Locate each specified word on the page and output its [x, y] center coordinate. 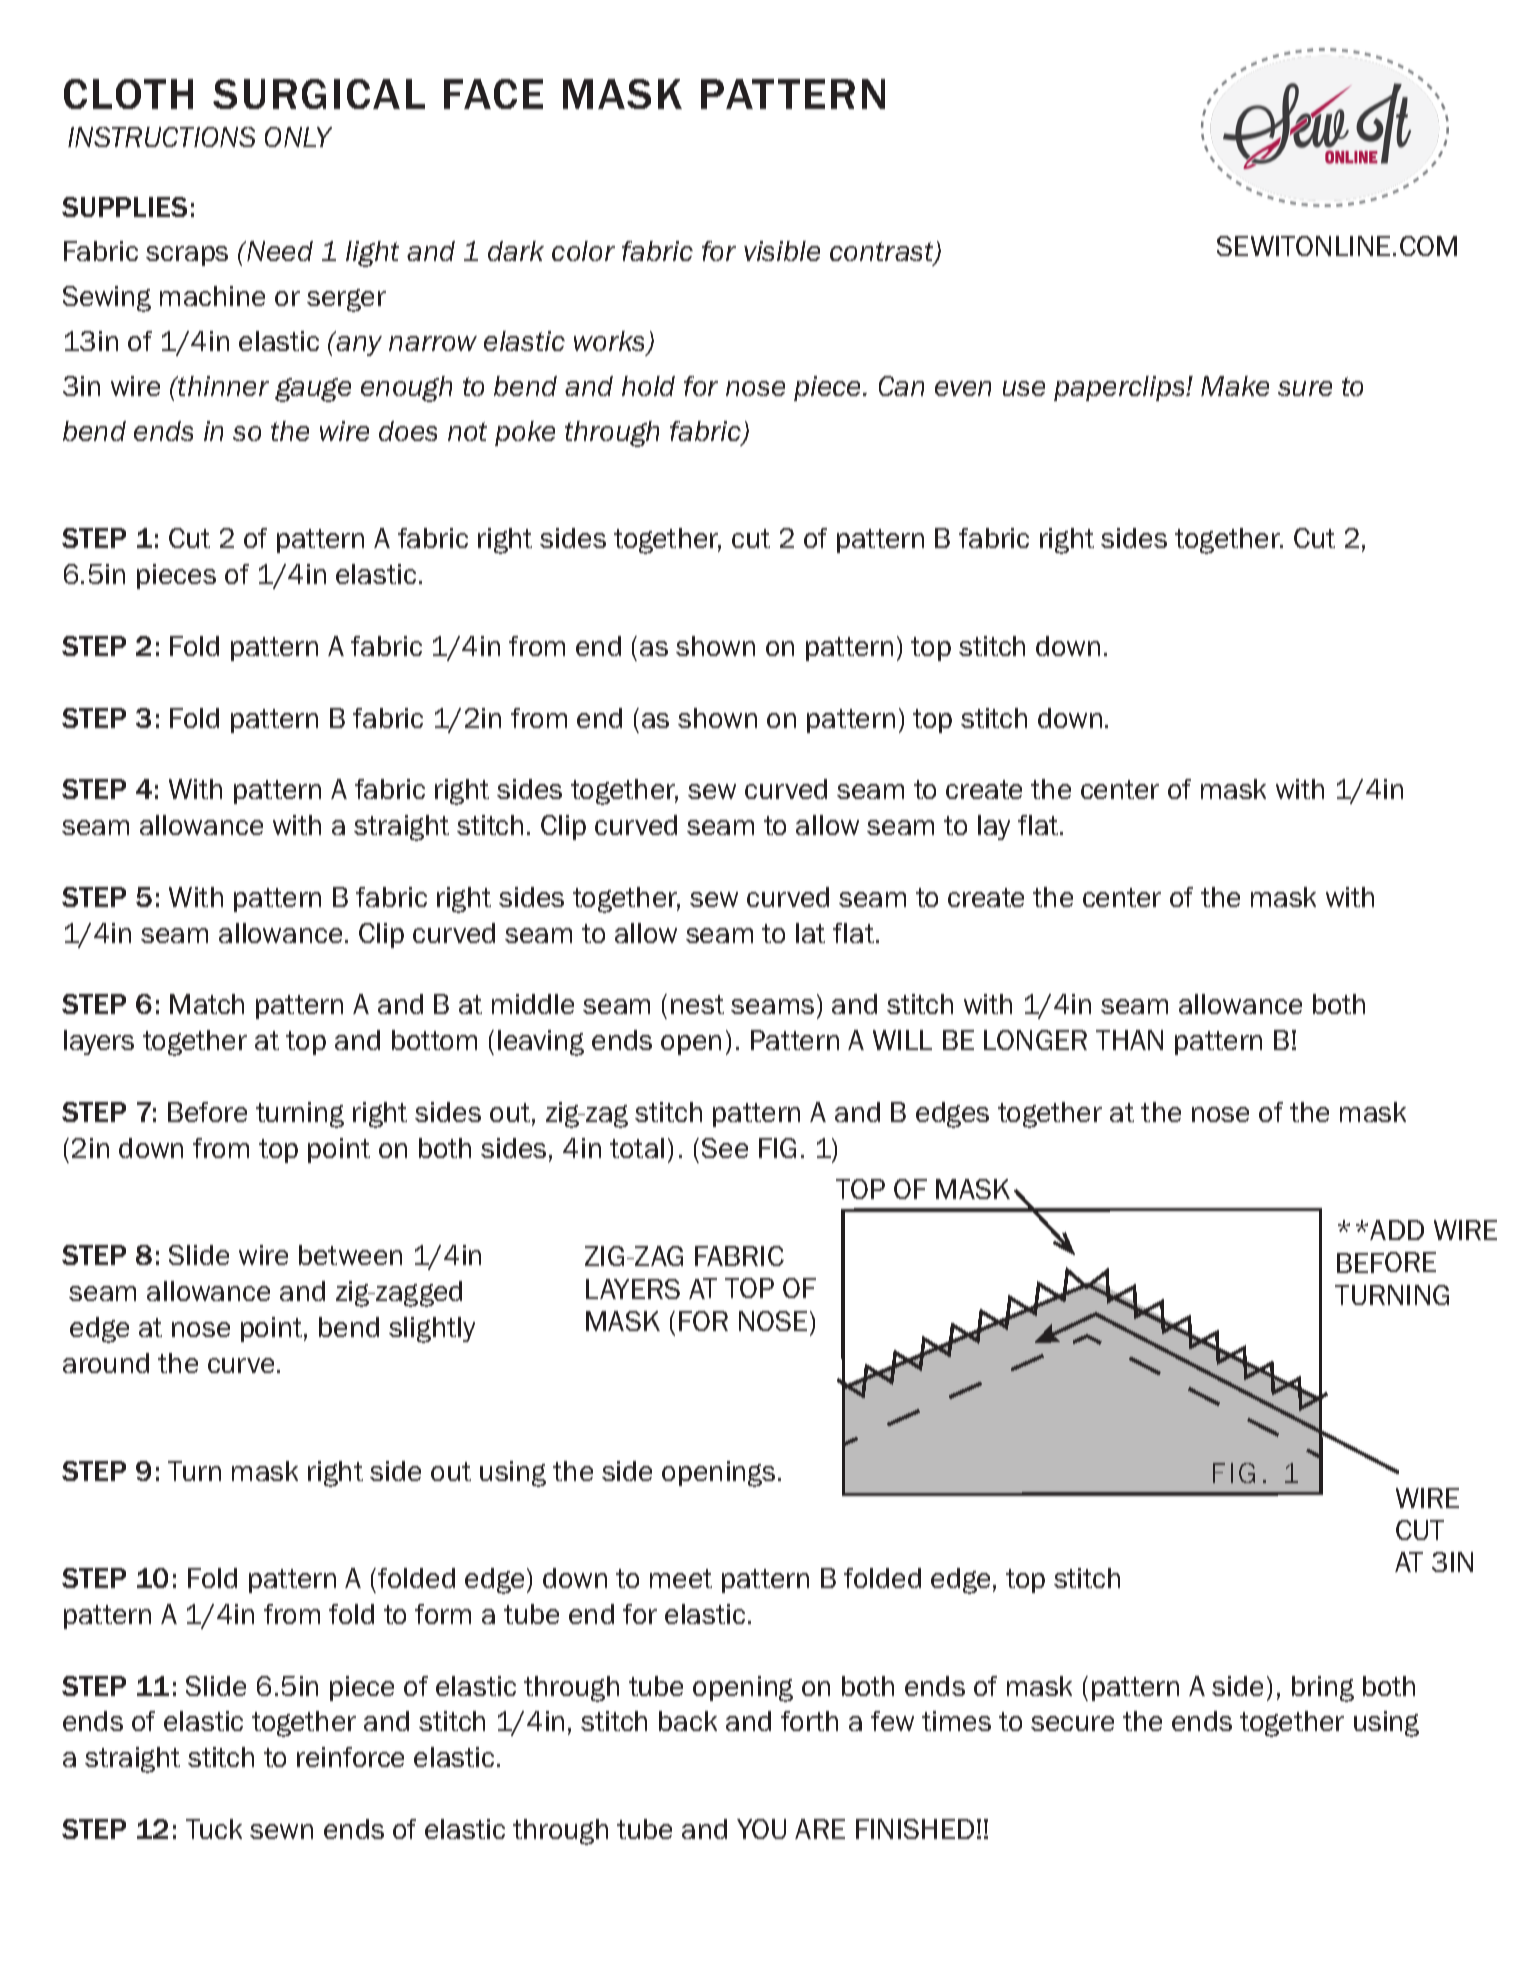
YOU [761, 1829]
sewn [281, 1831]
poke [525, 433]
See [725, 1148]
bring [1323, 1689]
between [350, 1255]
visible [782, 251]
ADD [1397, 1230]
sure [1305, 388]
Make [1235, 386]
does [408, 431]
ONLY [298, 137]
